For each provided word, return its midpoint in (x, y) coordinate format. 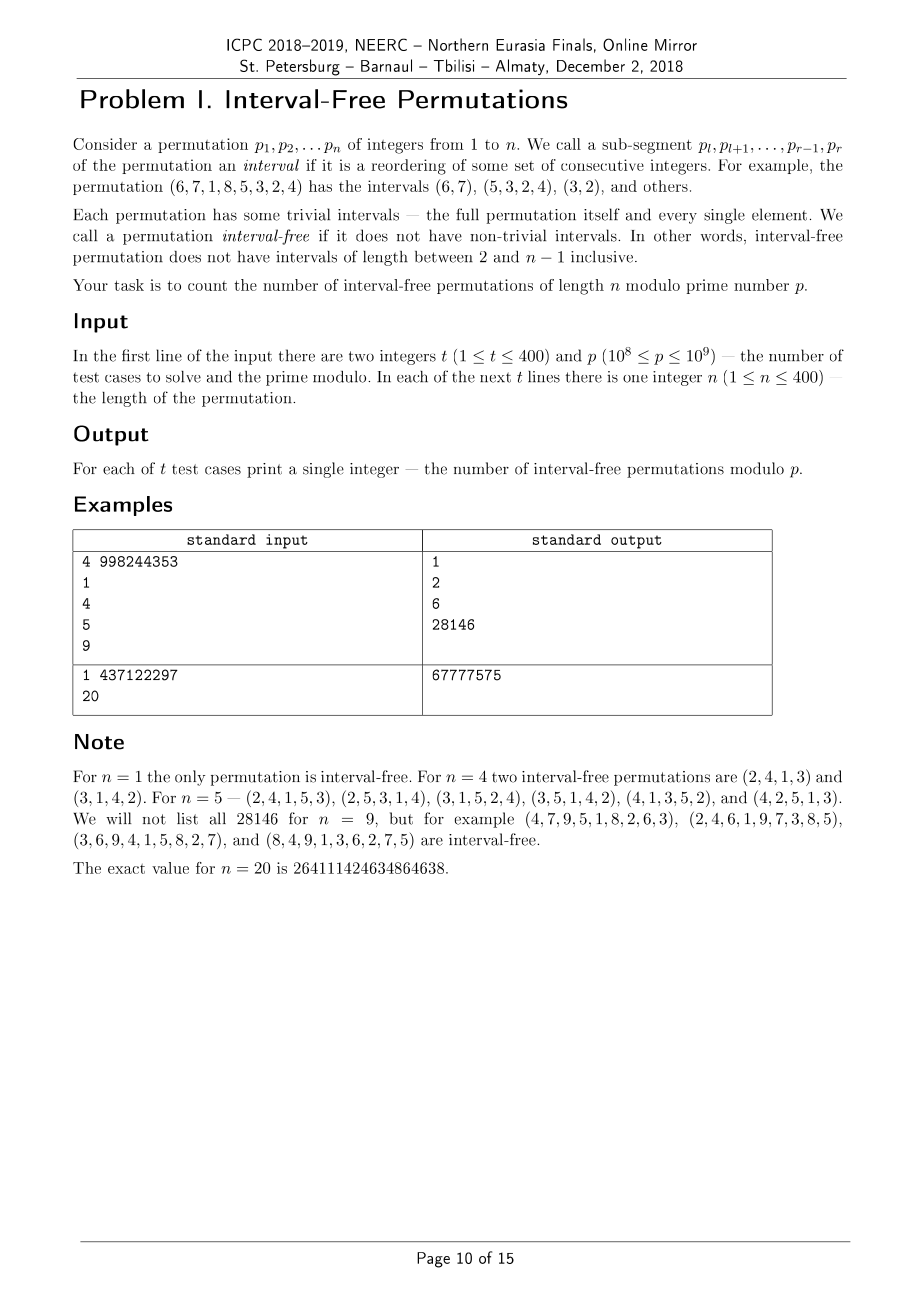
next (495, 377)
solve (183, 377)
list (187, 818)
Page (433, 1260)
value (170, 868)
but (401, 818)
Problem (132, 99)
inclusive (602, 257)
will (119, 818)
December (591, 65)
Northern (458, 44)
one (635, 379)
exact (126, 869)
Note (99, 742)
